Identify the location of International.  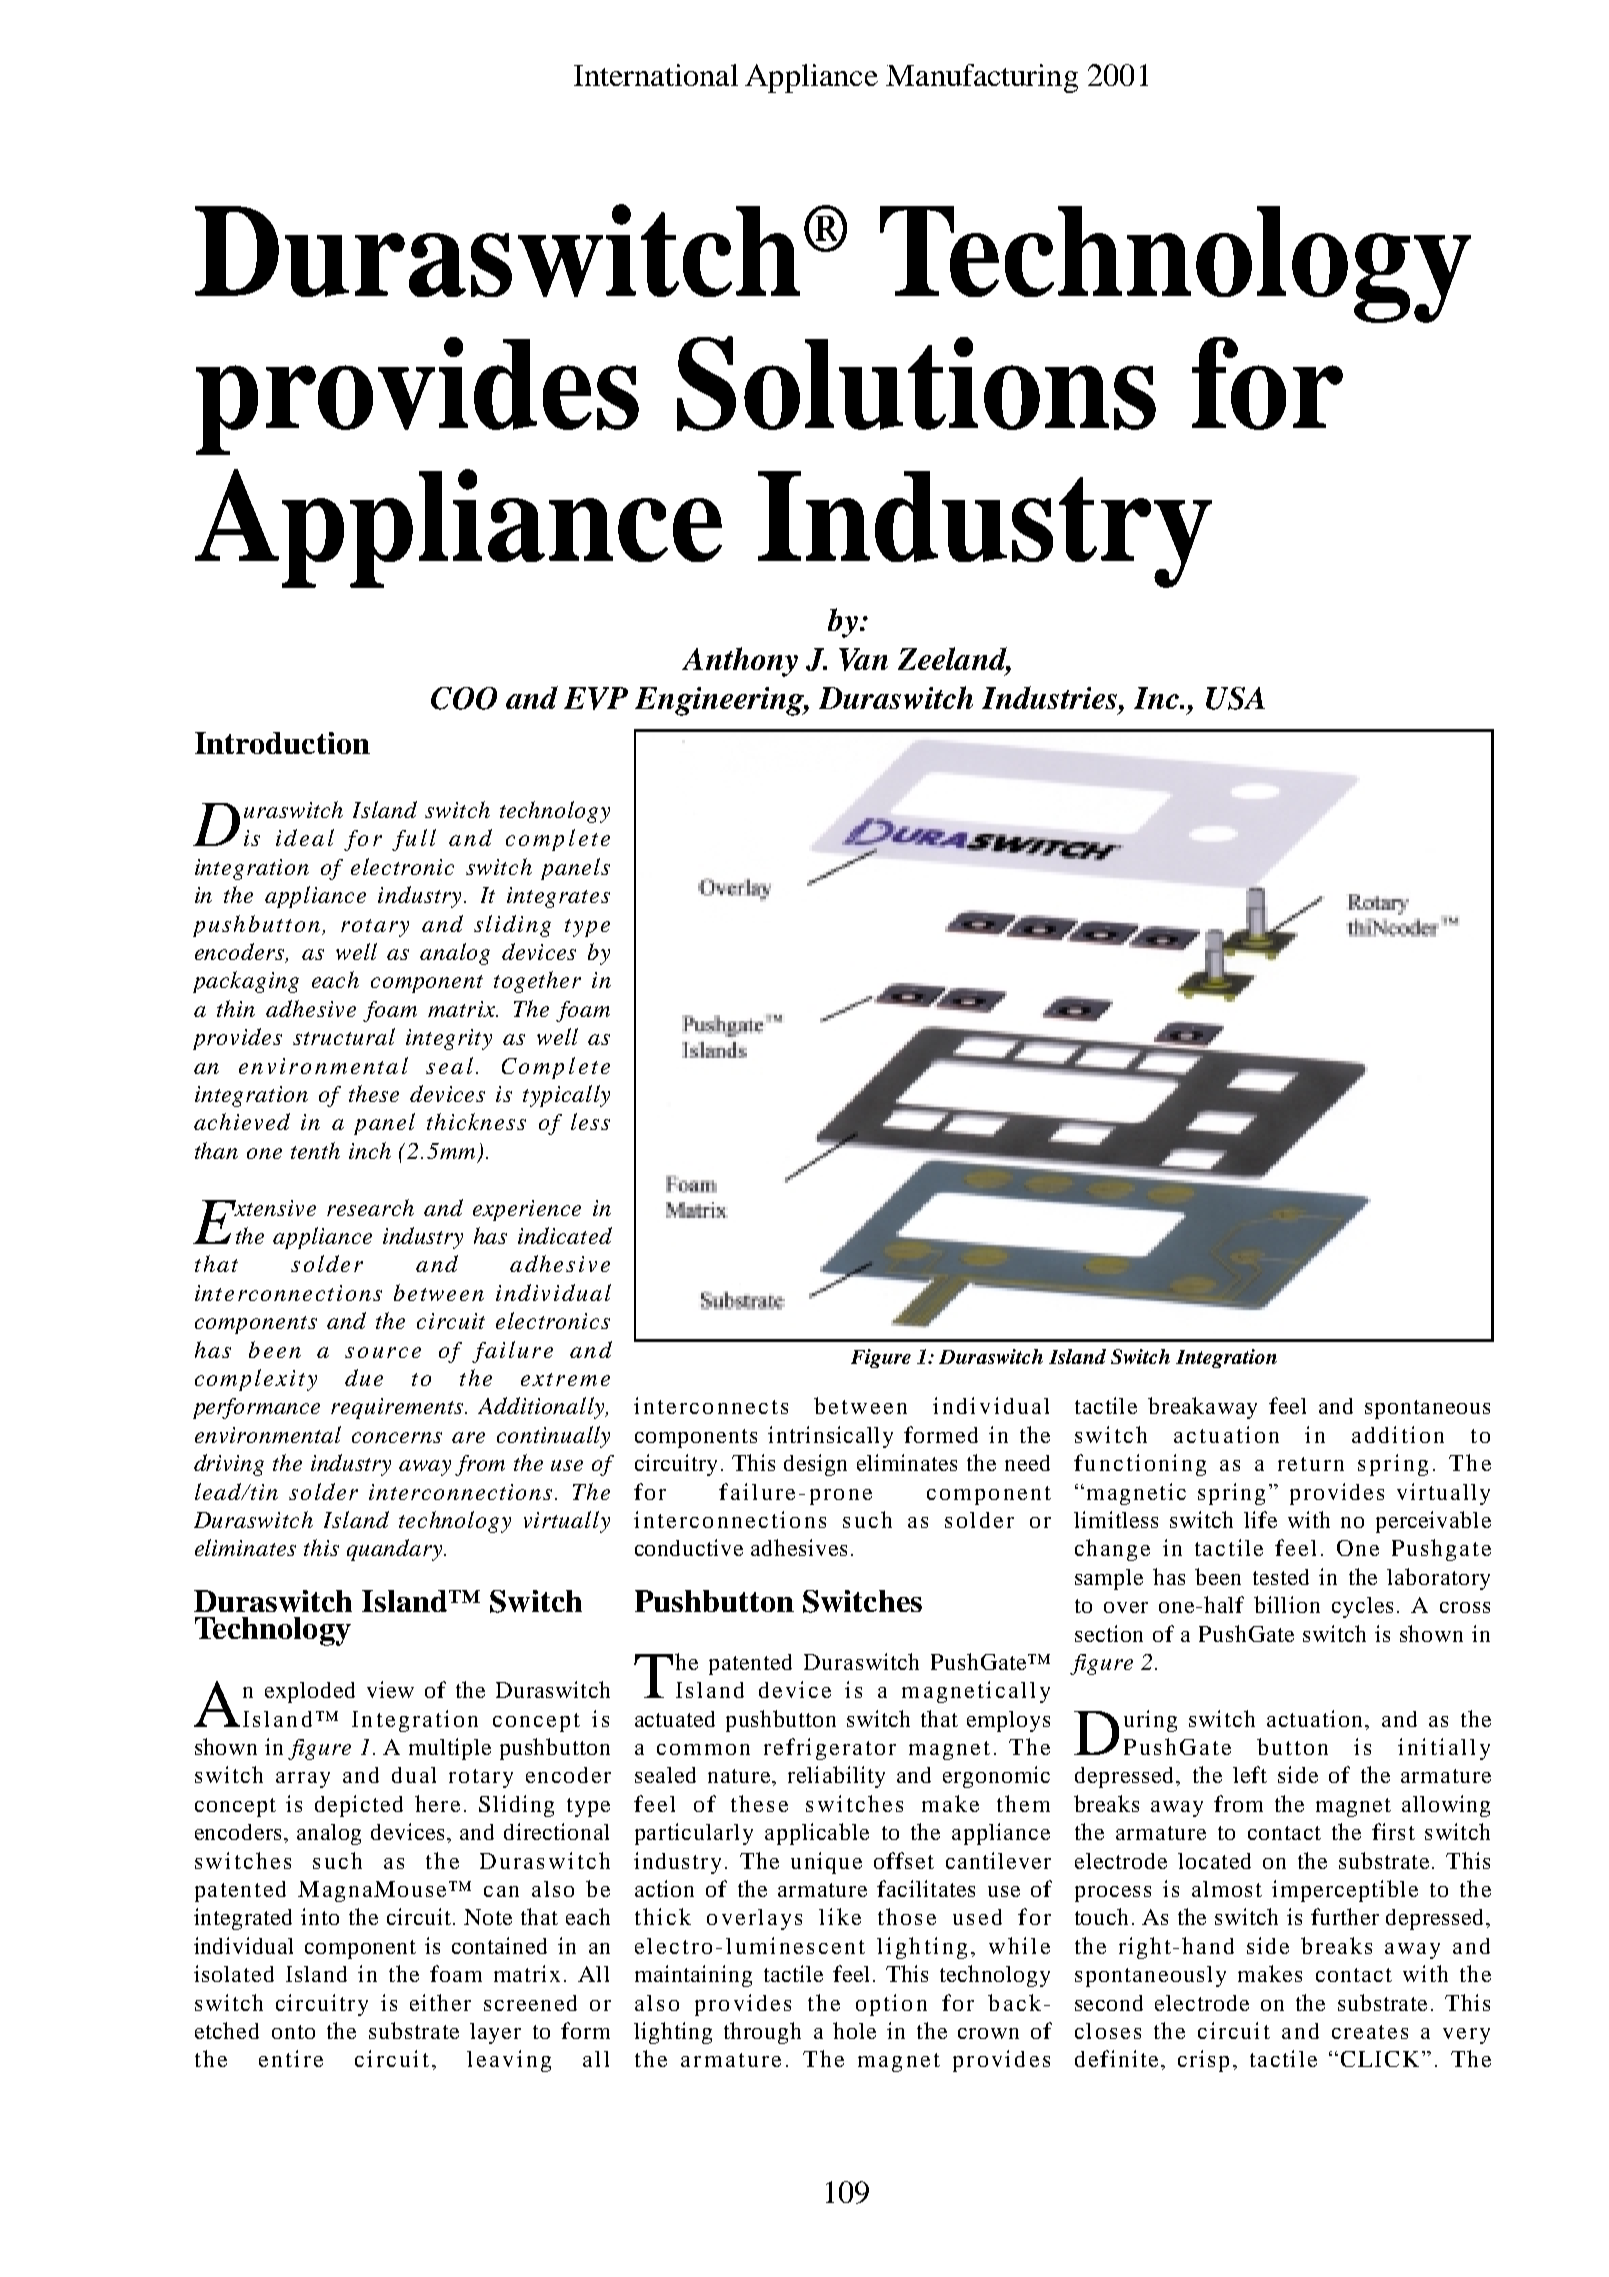
(656, 75).
